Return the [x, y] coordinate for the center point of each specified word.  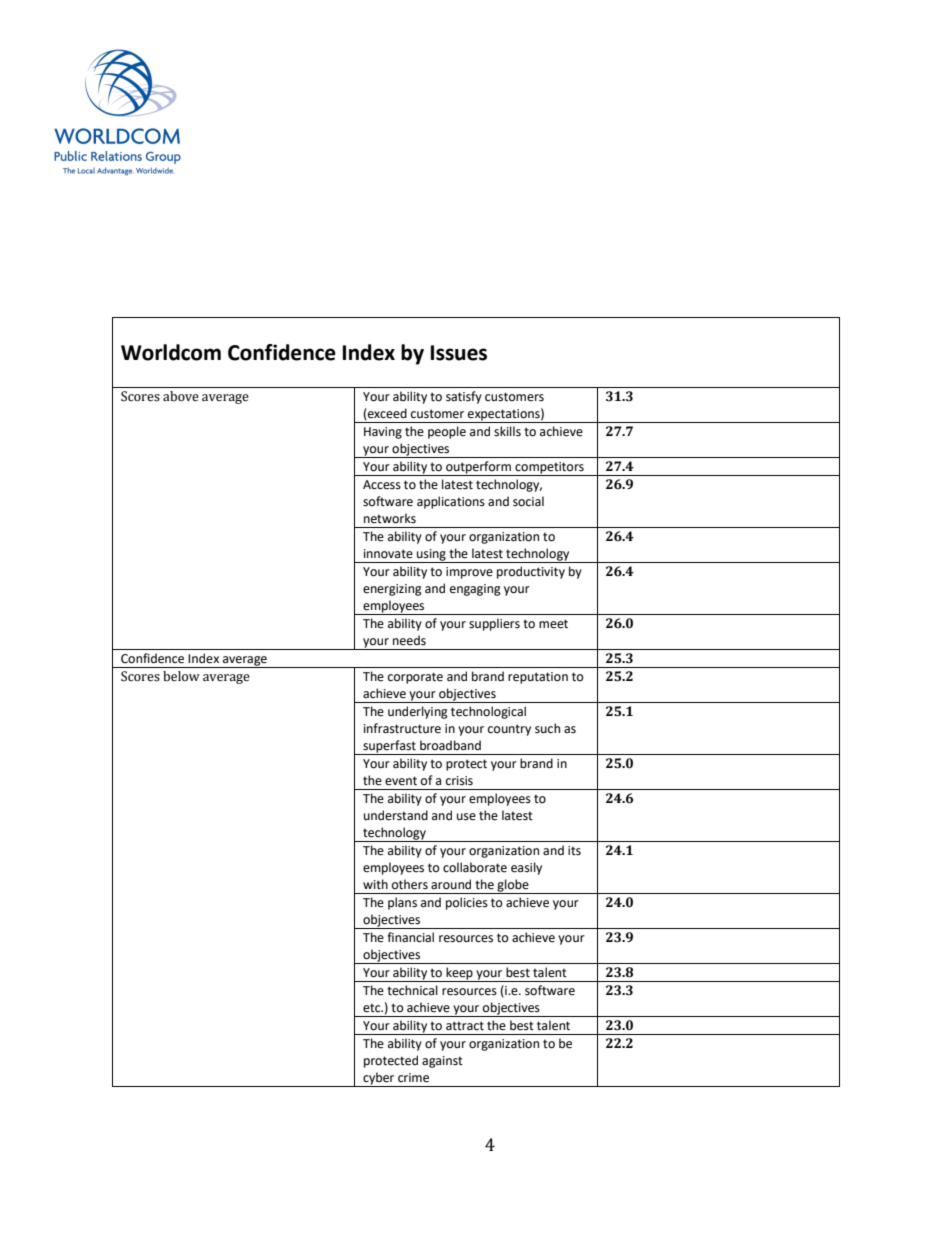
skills [507, 431]
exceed [386, 414]
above [181, 396]
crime [413, 1078]
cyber [379, 1079]
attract [465, 1026]
